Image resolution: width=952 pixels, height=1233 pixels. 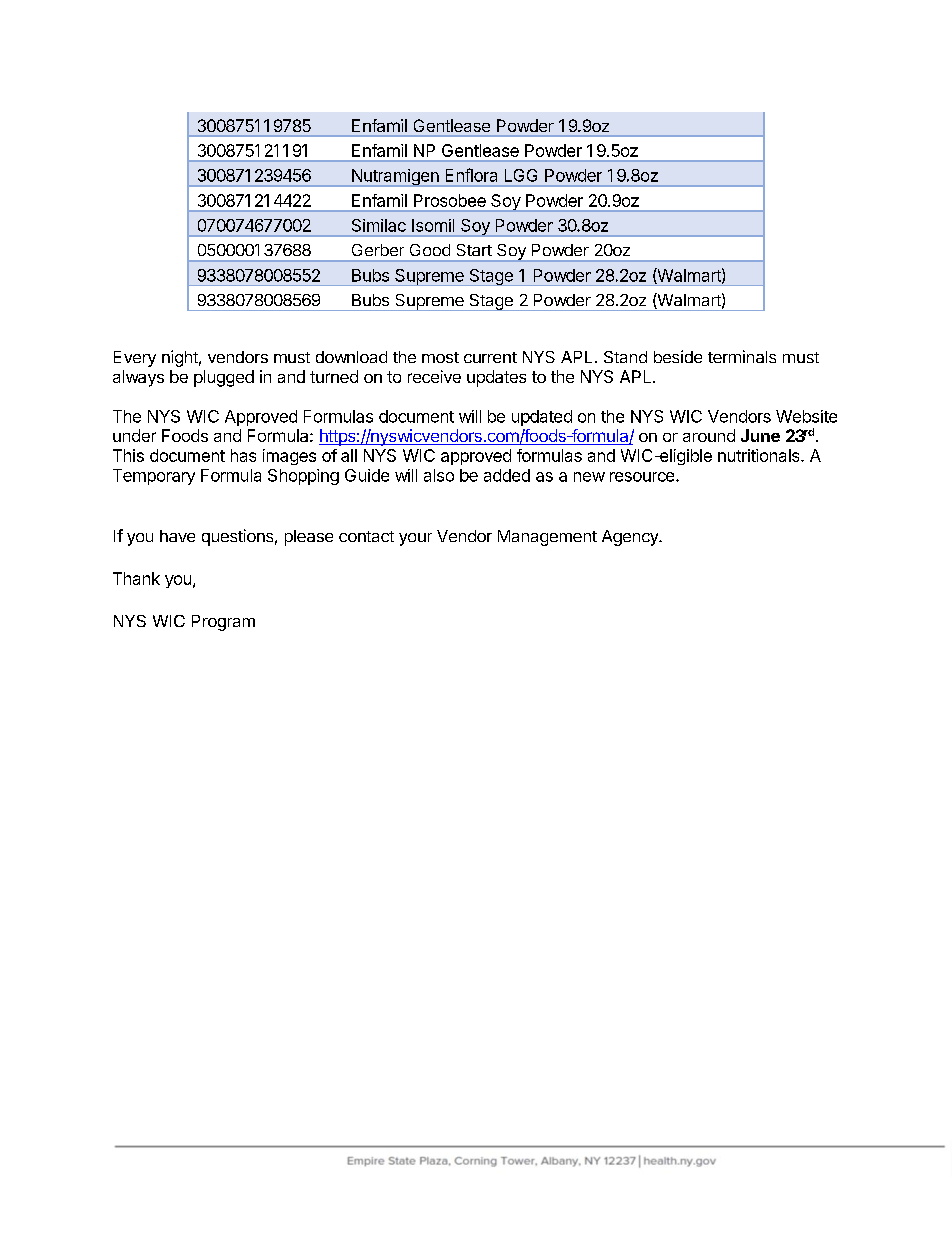 I want to click on Agency, so click(x=631, y=538).
